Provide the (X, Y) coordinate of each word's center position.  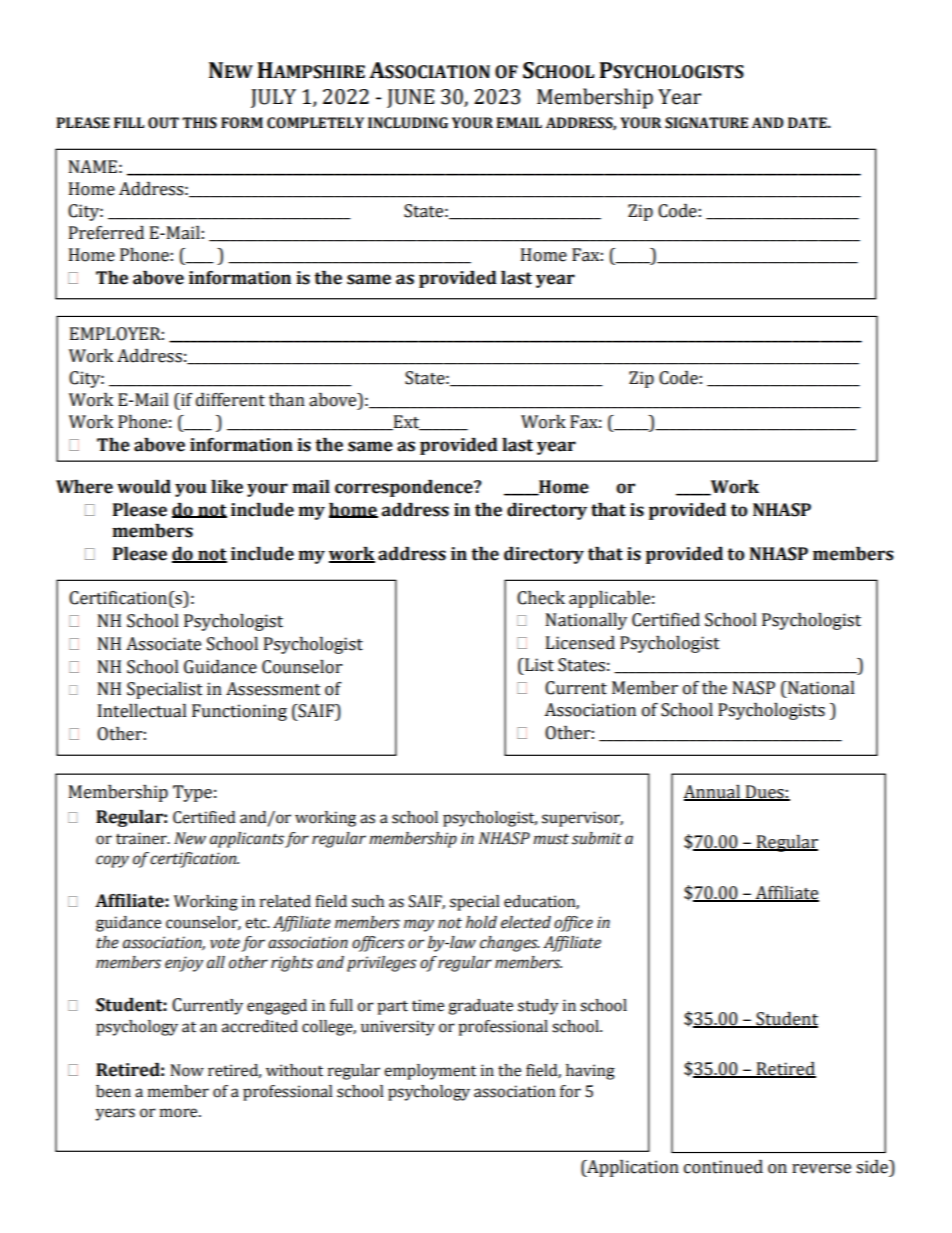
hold (481, 922)
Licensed (580, 643)
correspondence (405, 488)
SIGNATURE (706, 123)
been (113, 1091)
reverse (821, 1169)
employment (430, 1072)
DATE (808, 122)
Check (541, 598)
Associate (163, 644)
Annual (713, 793)
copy (112, 861)
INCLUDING (408, 123)
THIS (199, 123)
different (230, 400)
